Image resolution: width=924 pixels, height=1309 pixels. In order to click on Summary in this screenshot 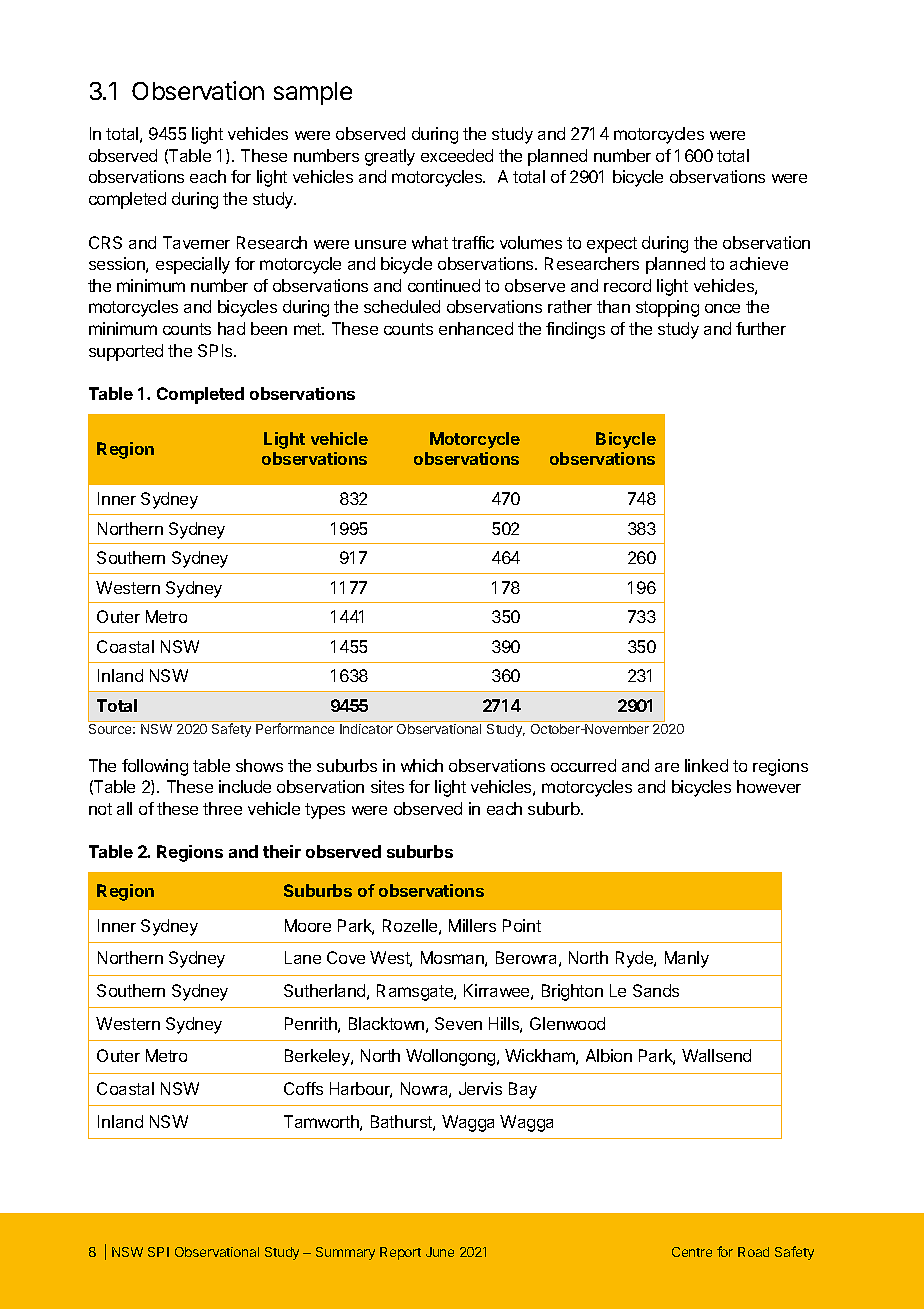, I will do `click(345, 1253)`.
